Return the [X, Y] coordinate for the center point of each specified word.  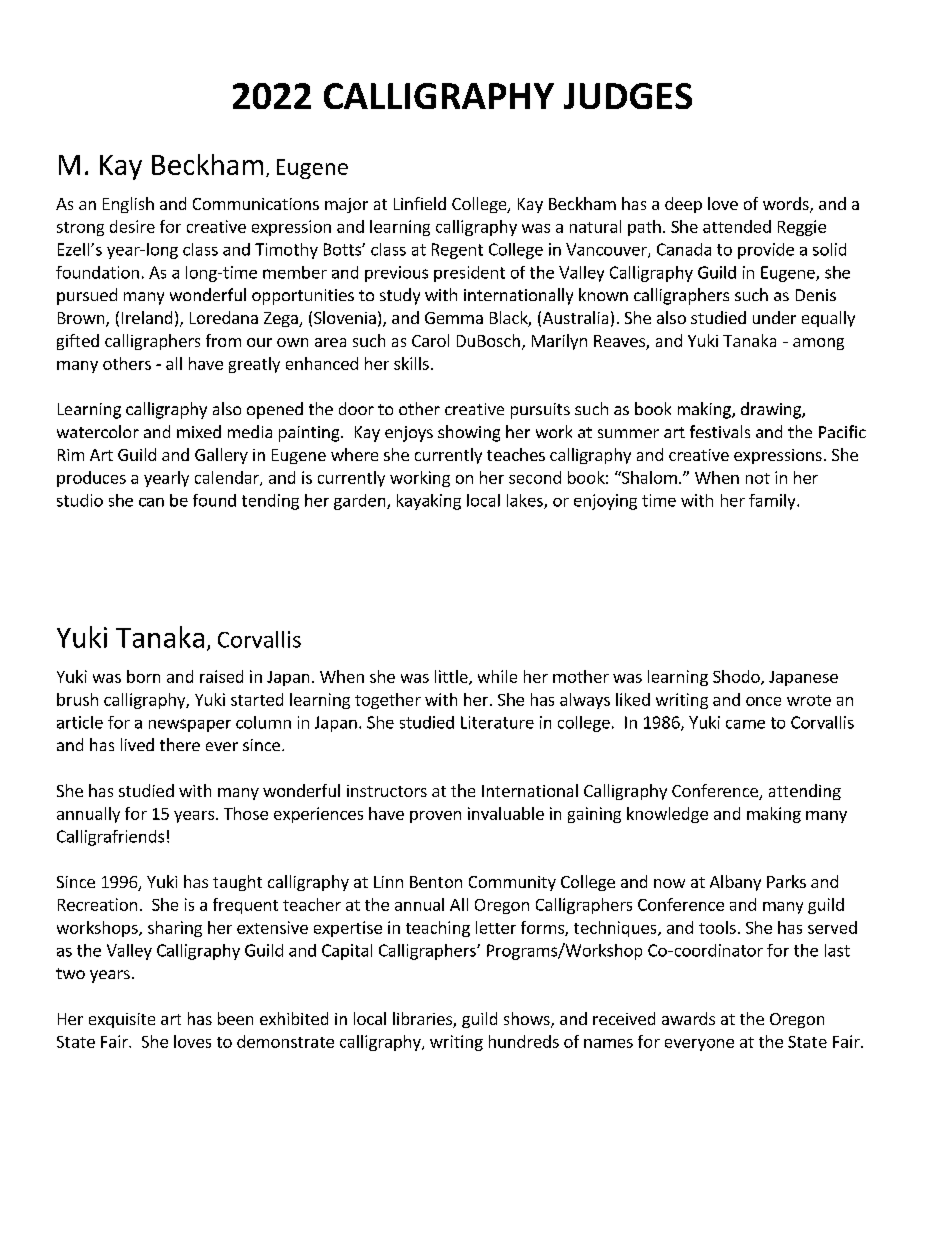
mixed [199, 431]
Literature [497, 722]
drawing [772, 410]
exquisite [122, 1020]
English [128, 205]
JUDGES [628, 96]
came [745, 724]
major [346, 205]
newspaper [190, 725]
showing [469, 433]
